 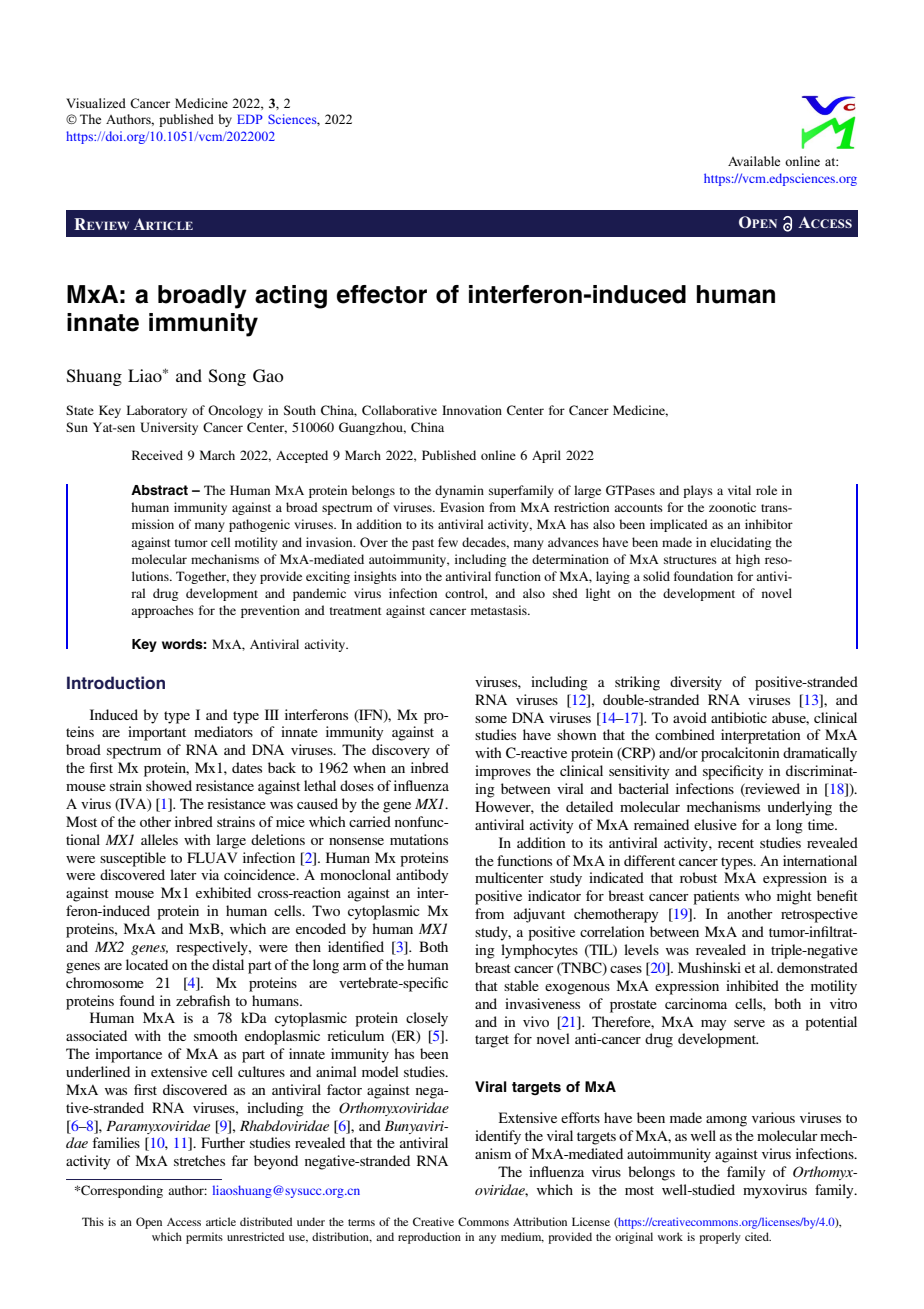 What do you see at coordinates (462, 507) in the page?
I see `Evasion` at bounding box center [462, 507].
